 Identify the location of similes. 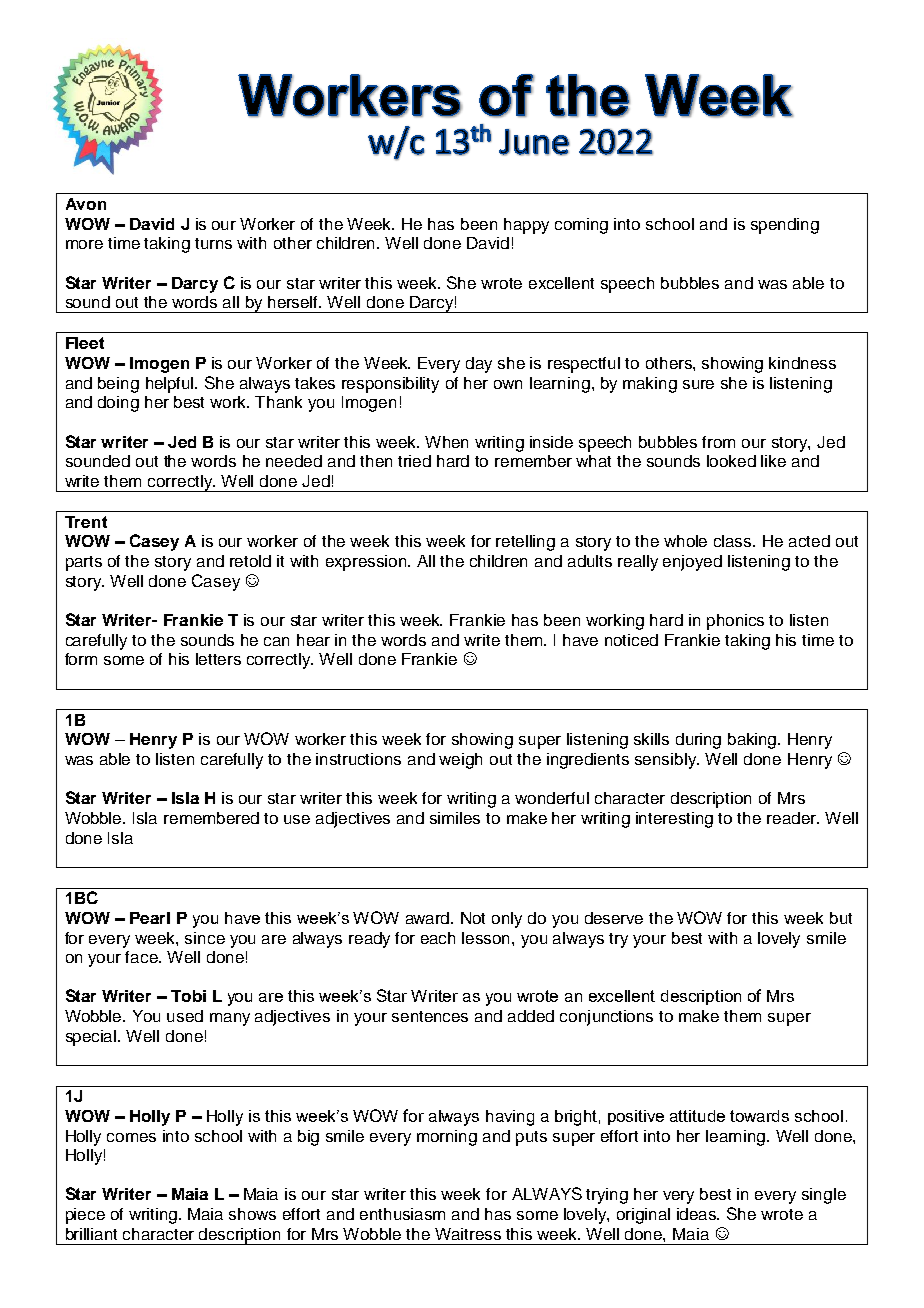
(455, 818).
